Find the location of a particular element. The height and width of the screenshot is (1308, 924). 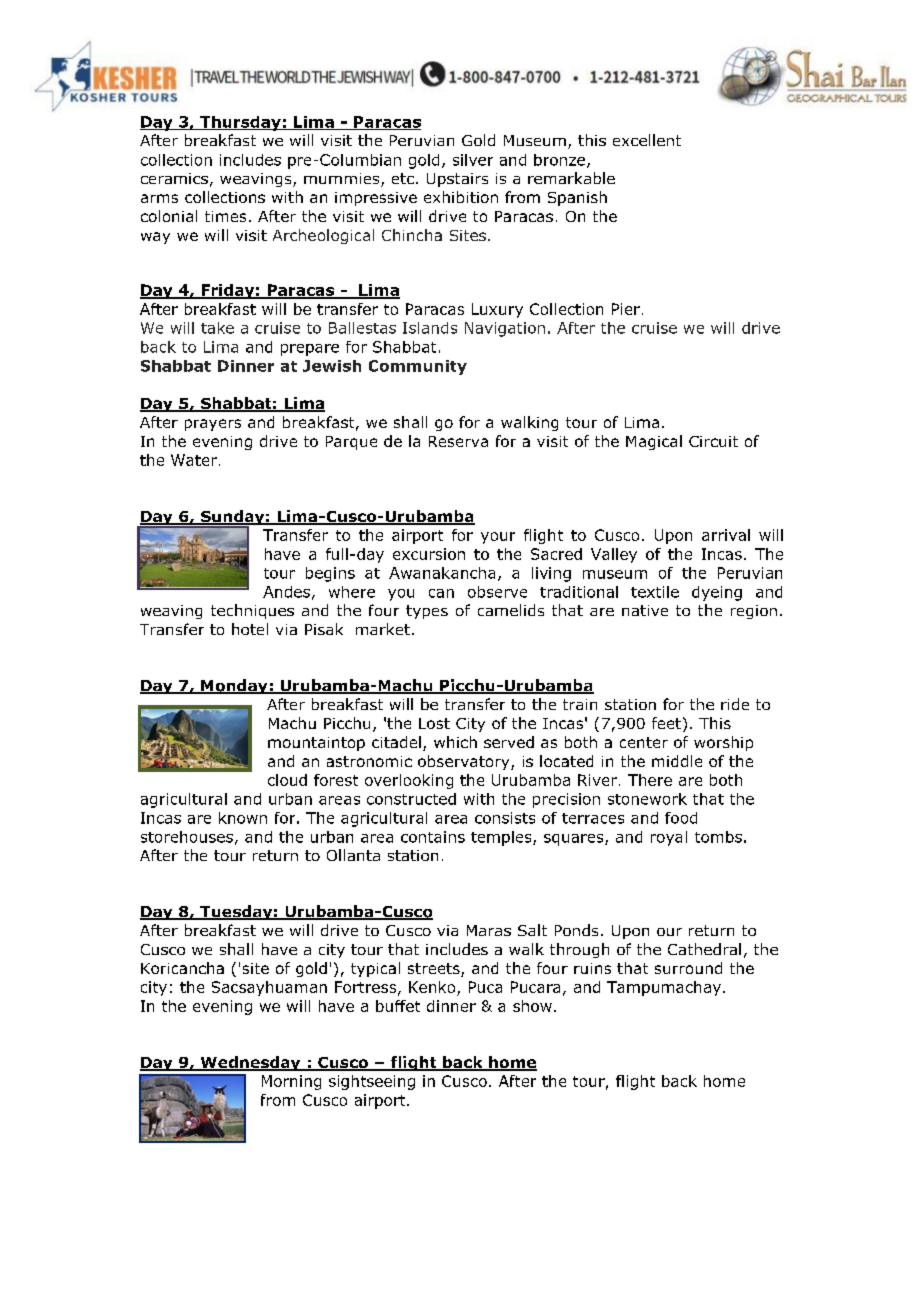

Thursday is located at coordinates (240, 123).
